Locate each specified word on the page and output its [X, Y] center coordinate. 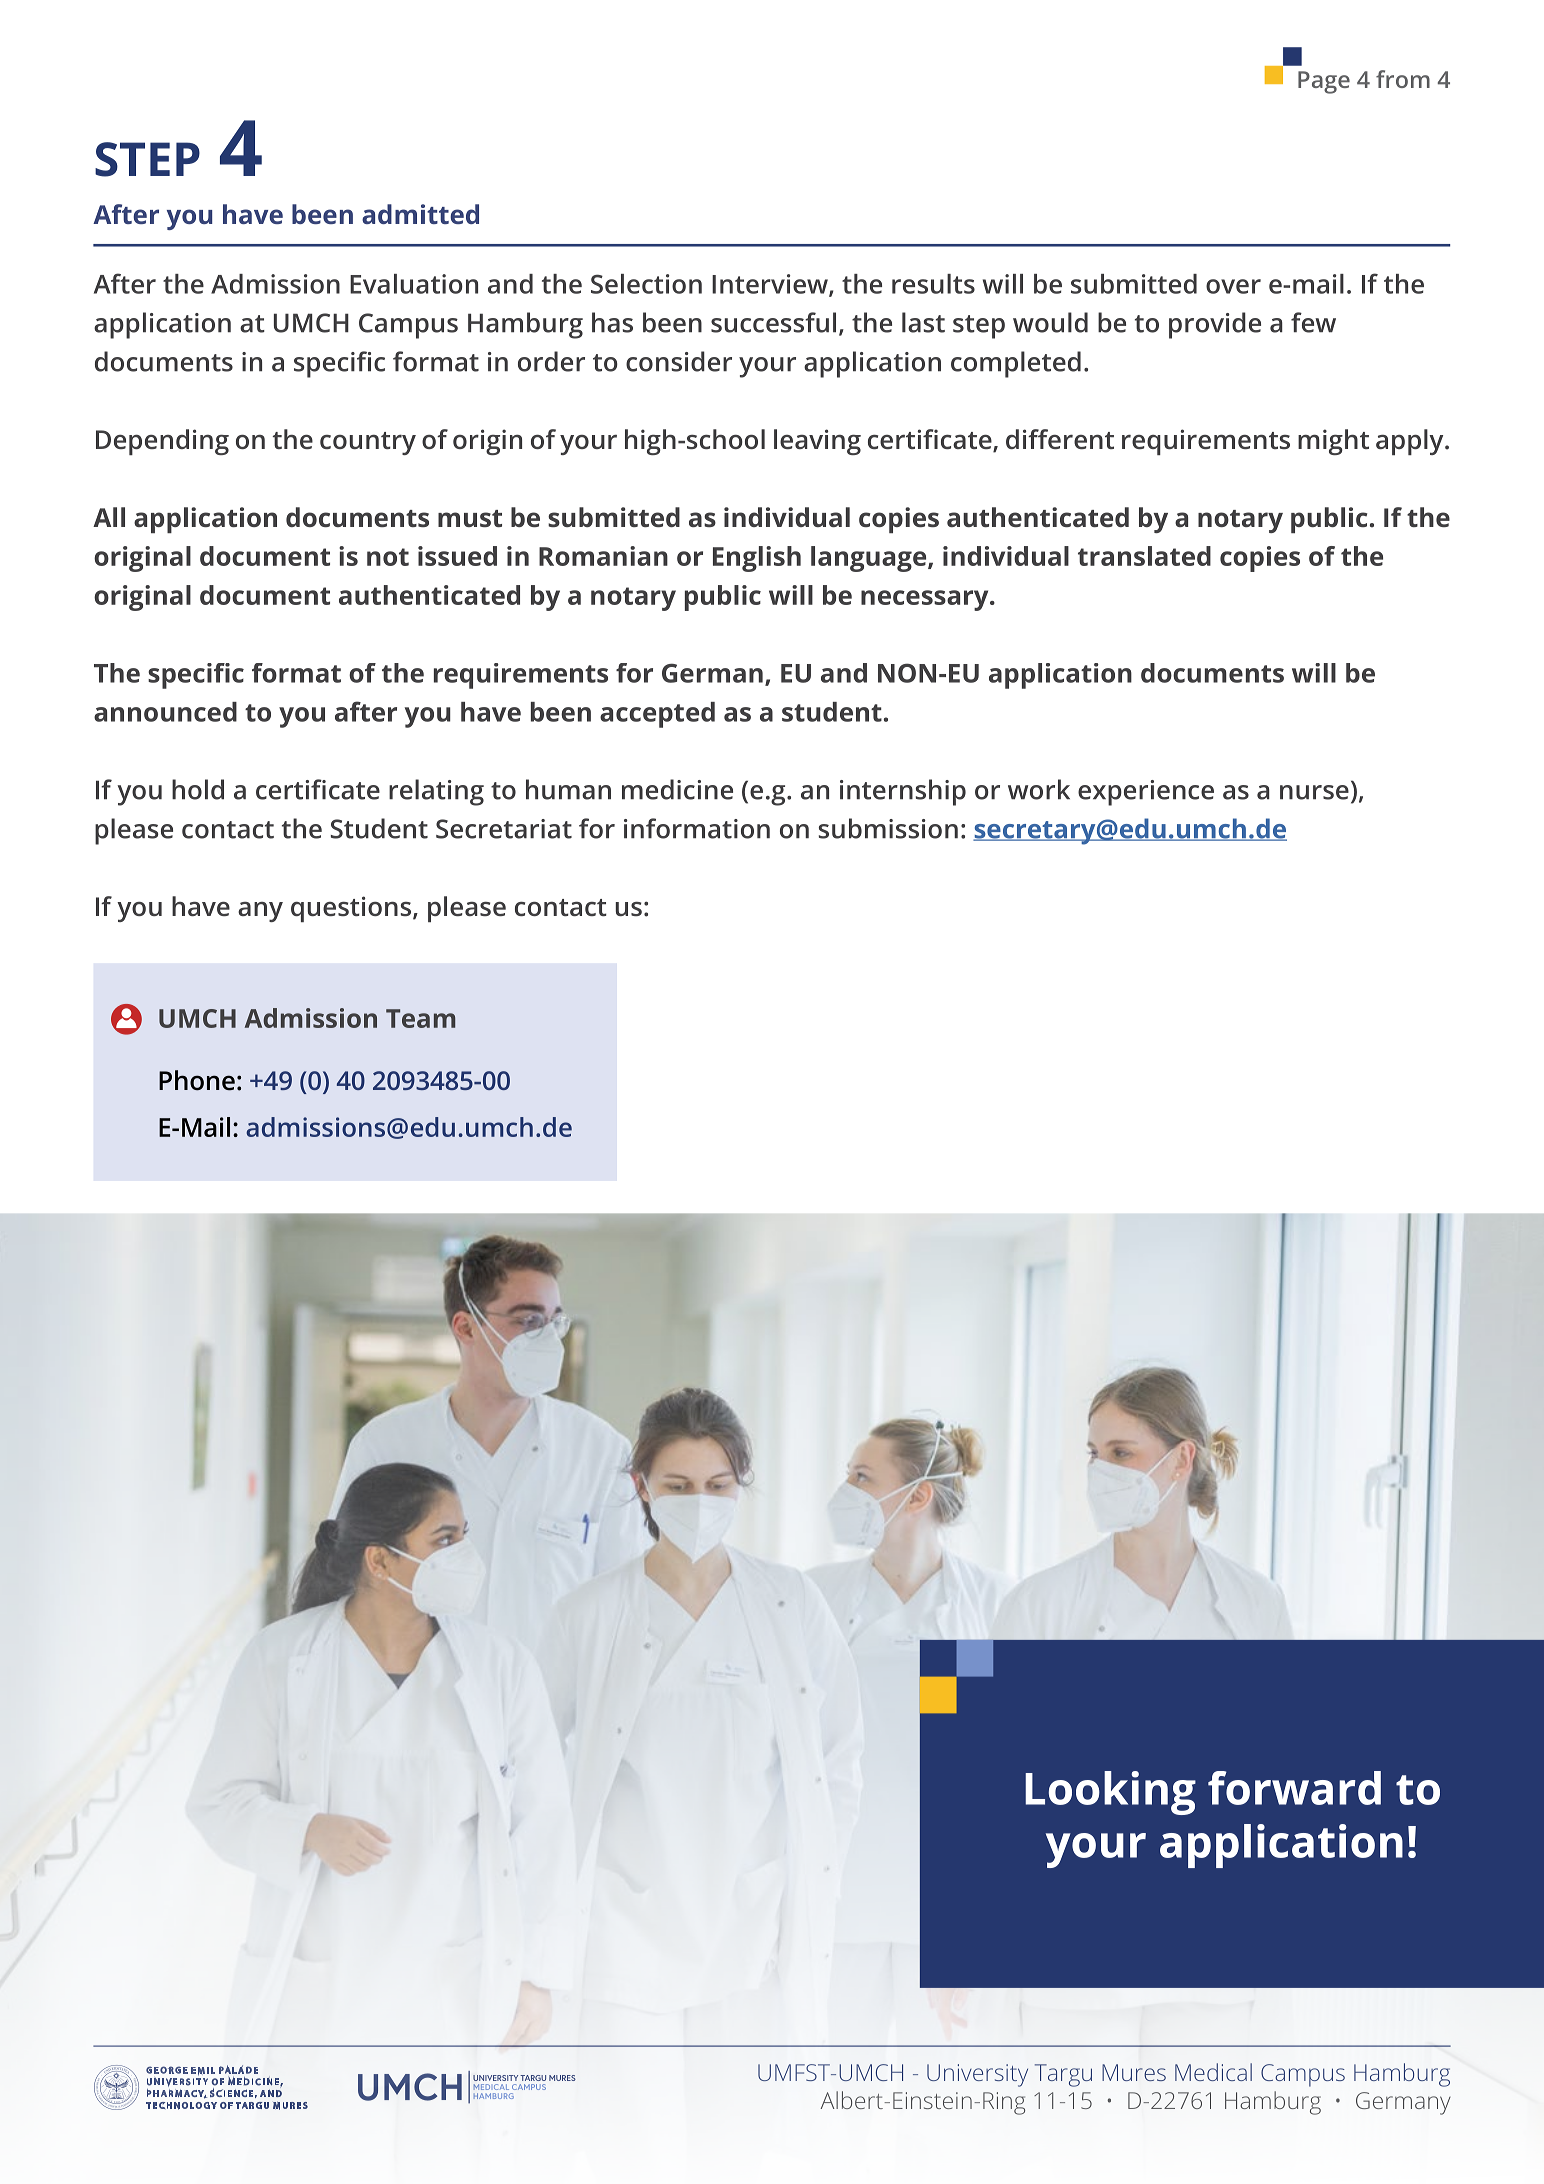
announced [165, 712]
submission [888, 828]
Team [420, 1018]
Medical [1213, 2072]
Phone [197, 1080]
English [757, 559]
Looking [1110, 1793]
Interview [771, 285]
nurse [1314, 792]
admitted [420, 214]
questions [352, 909]
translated [1144, 556]
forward [1294, 1788]
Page [1324, 82]
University [977, 2075]
